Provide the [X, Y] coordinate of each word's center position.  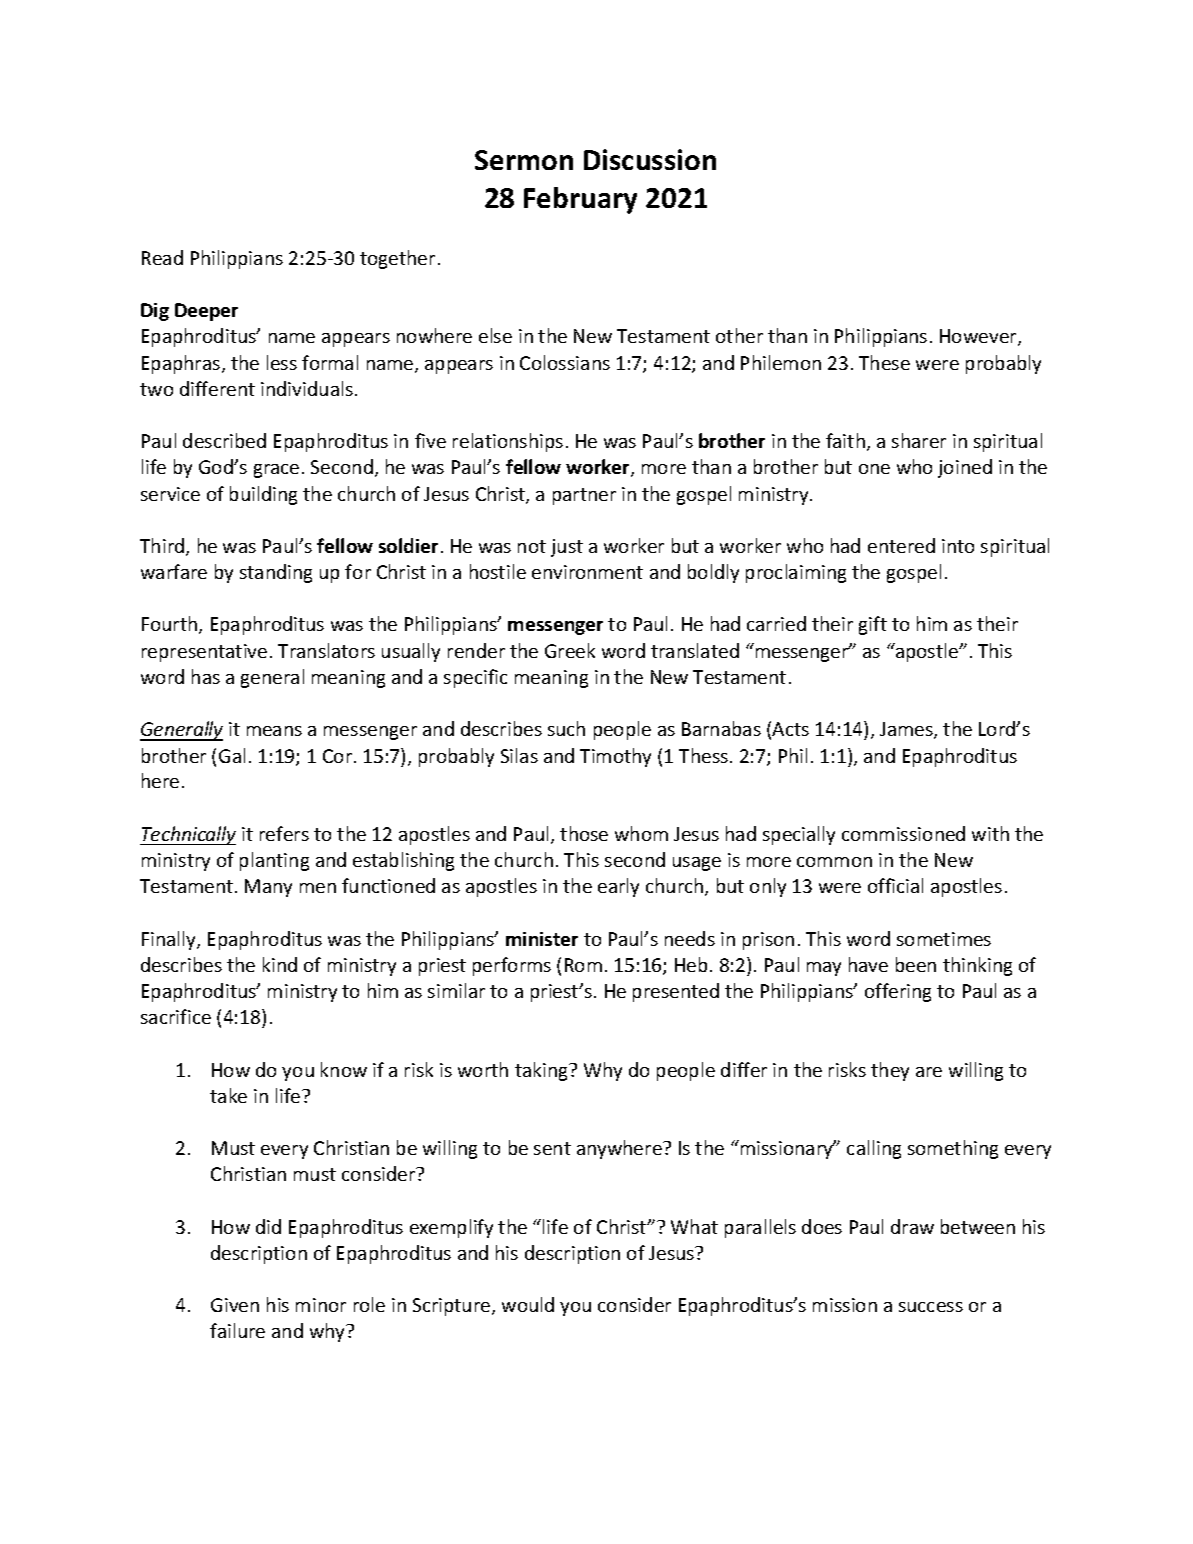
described [224, 440]
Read [162, 257]
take [228, 1095]
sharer [919, 440]
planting [274, 861]
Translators [326, 650]
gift [873, 625]
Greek [570, 650]
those [584, 833]
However [979, 337]
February [580, 200]
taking [542, 1071]
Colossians [565, 362]
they [890, 1071]
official [895, 885]
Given [235, 1305]
